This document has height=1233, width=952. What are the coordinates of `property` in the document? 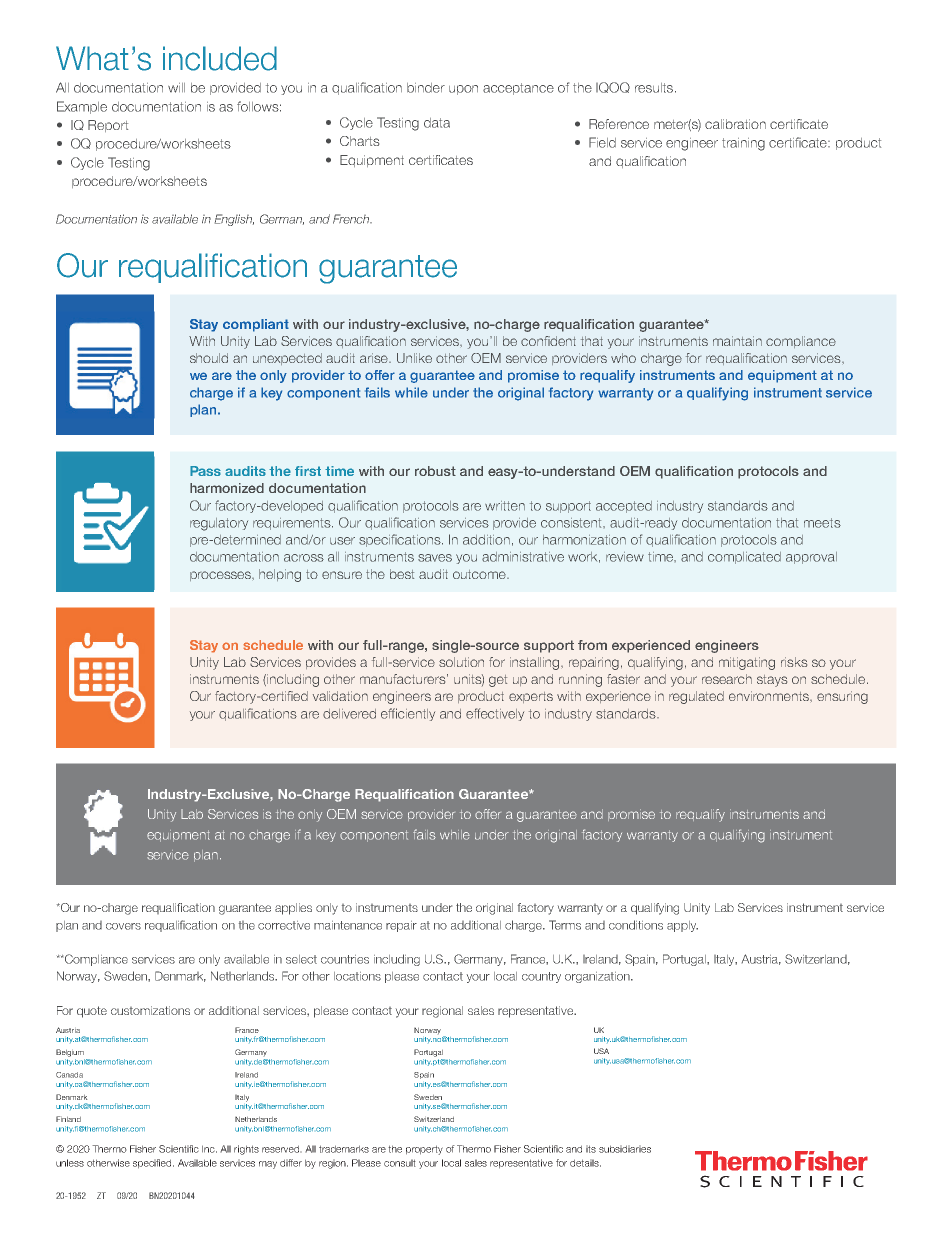 It's located at (424, 1150).
